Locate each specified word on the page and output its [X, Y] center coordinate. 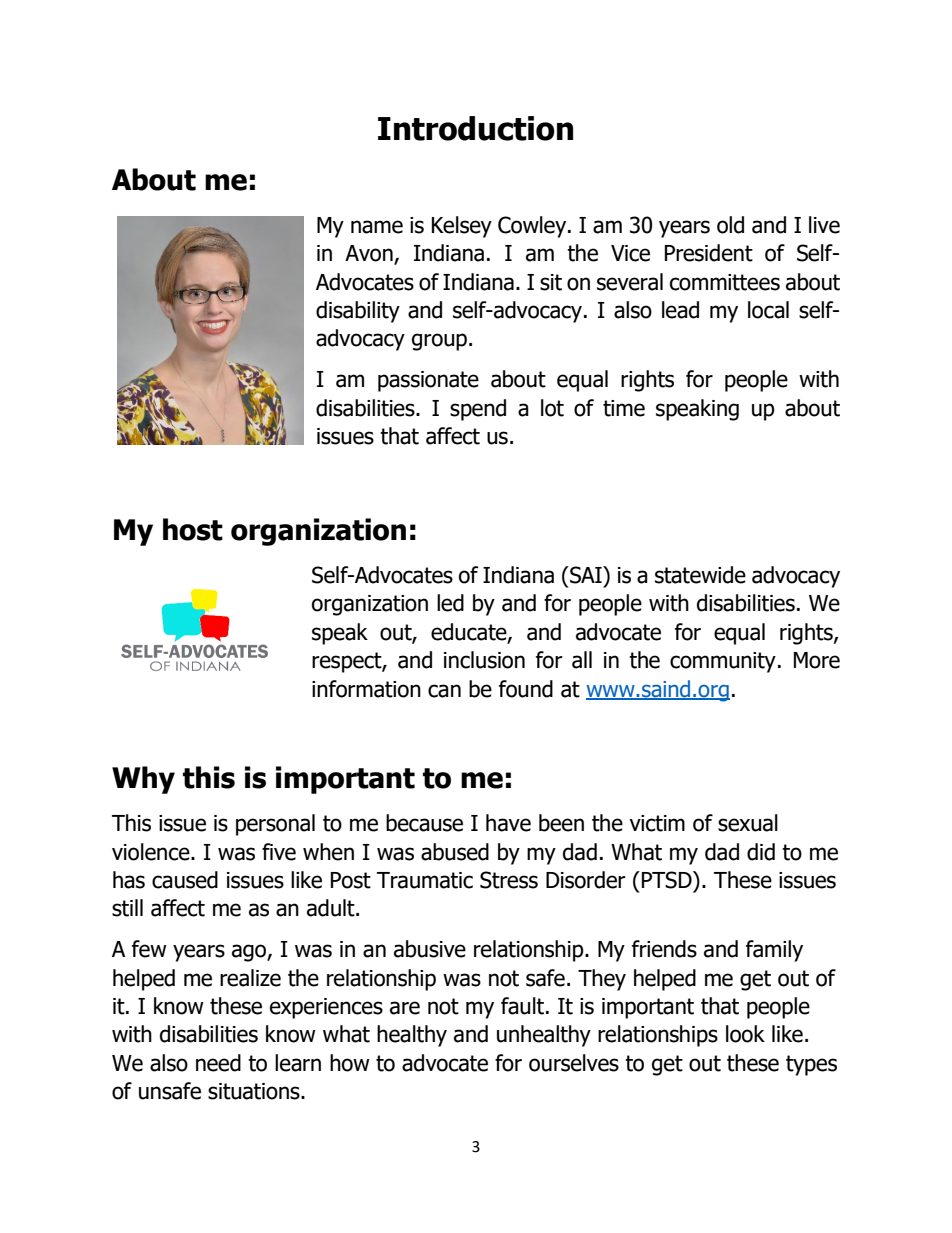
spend [478, 410]
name [377, 227]
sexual [748, 823]
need [218, 1063]
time [624, 408]
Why [143, 780]
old [730, 225]
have [508, 823]
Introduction [475, 128]
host [193, 529]
